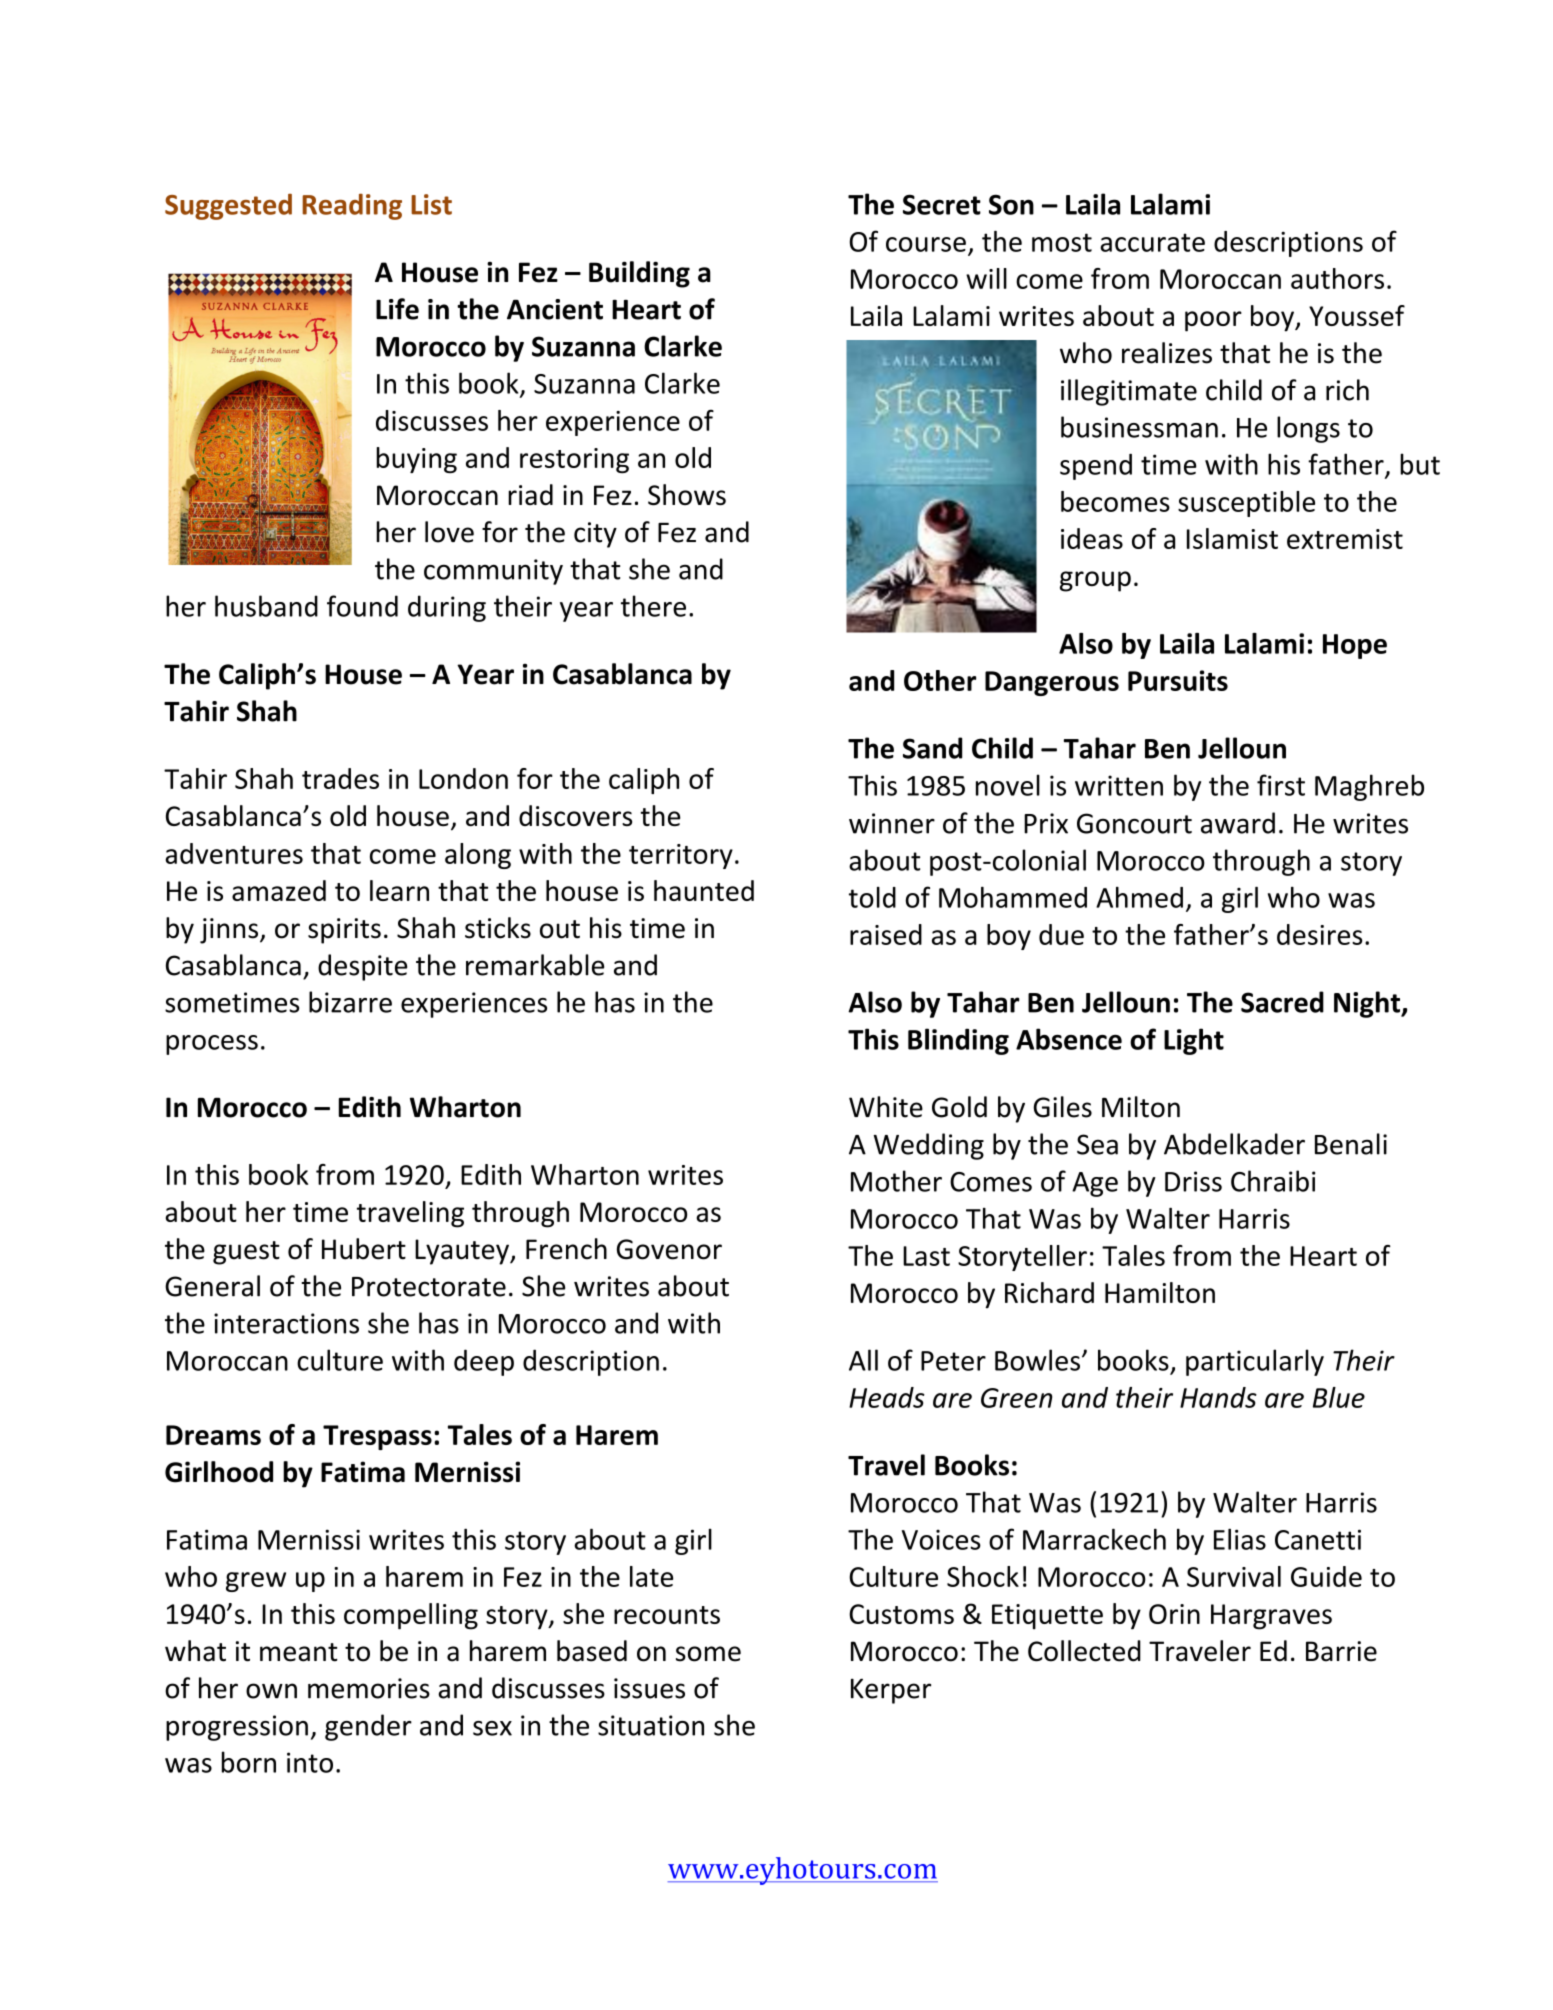 The width and height of the page is (1553, 2010). Describe the element at coordinates (926, 1256) in the page. I see `Last` at that location.
